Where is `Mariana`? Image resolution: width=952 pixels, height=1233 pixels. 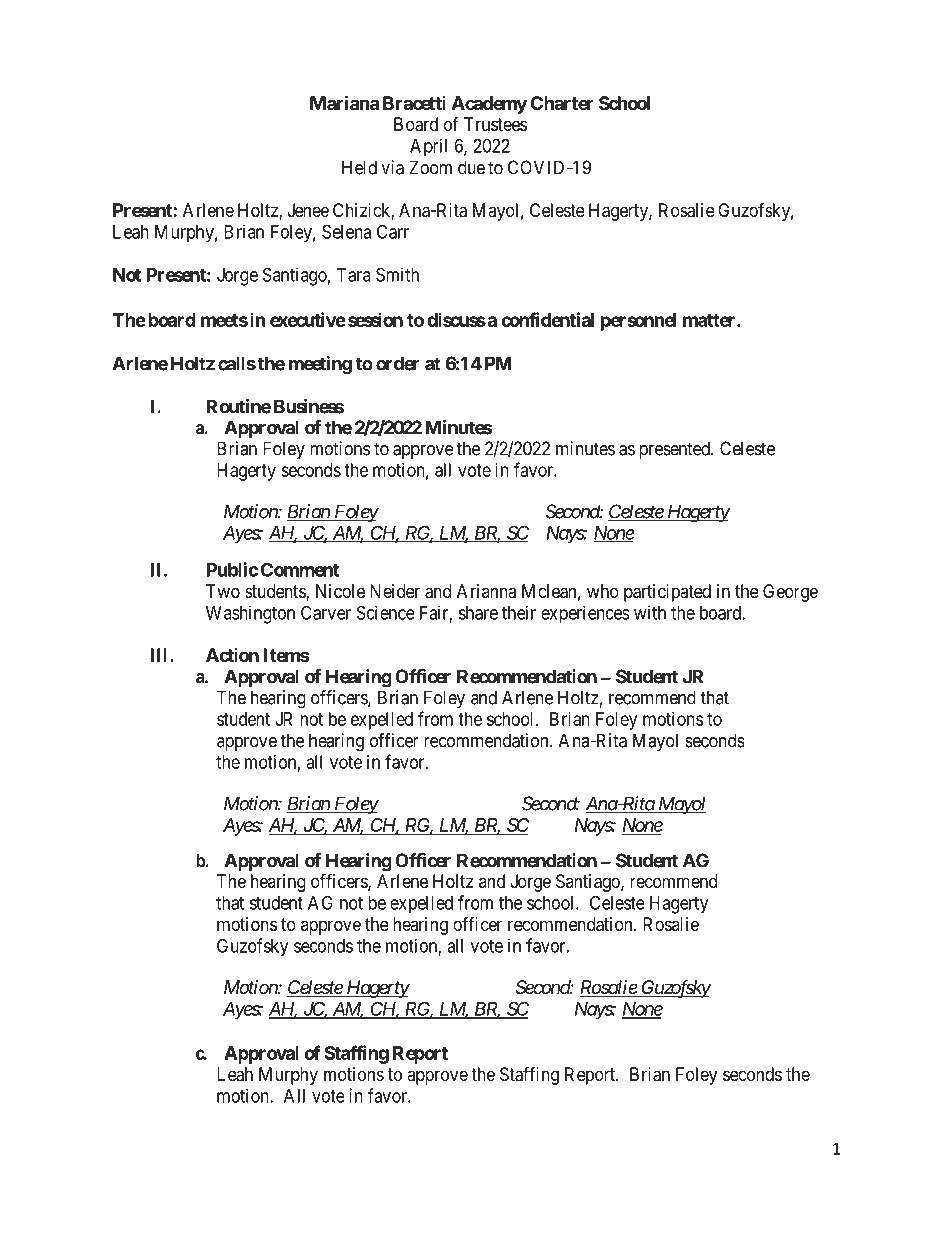
Mariana is located at coordinates (344, 102).
